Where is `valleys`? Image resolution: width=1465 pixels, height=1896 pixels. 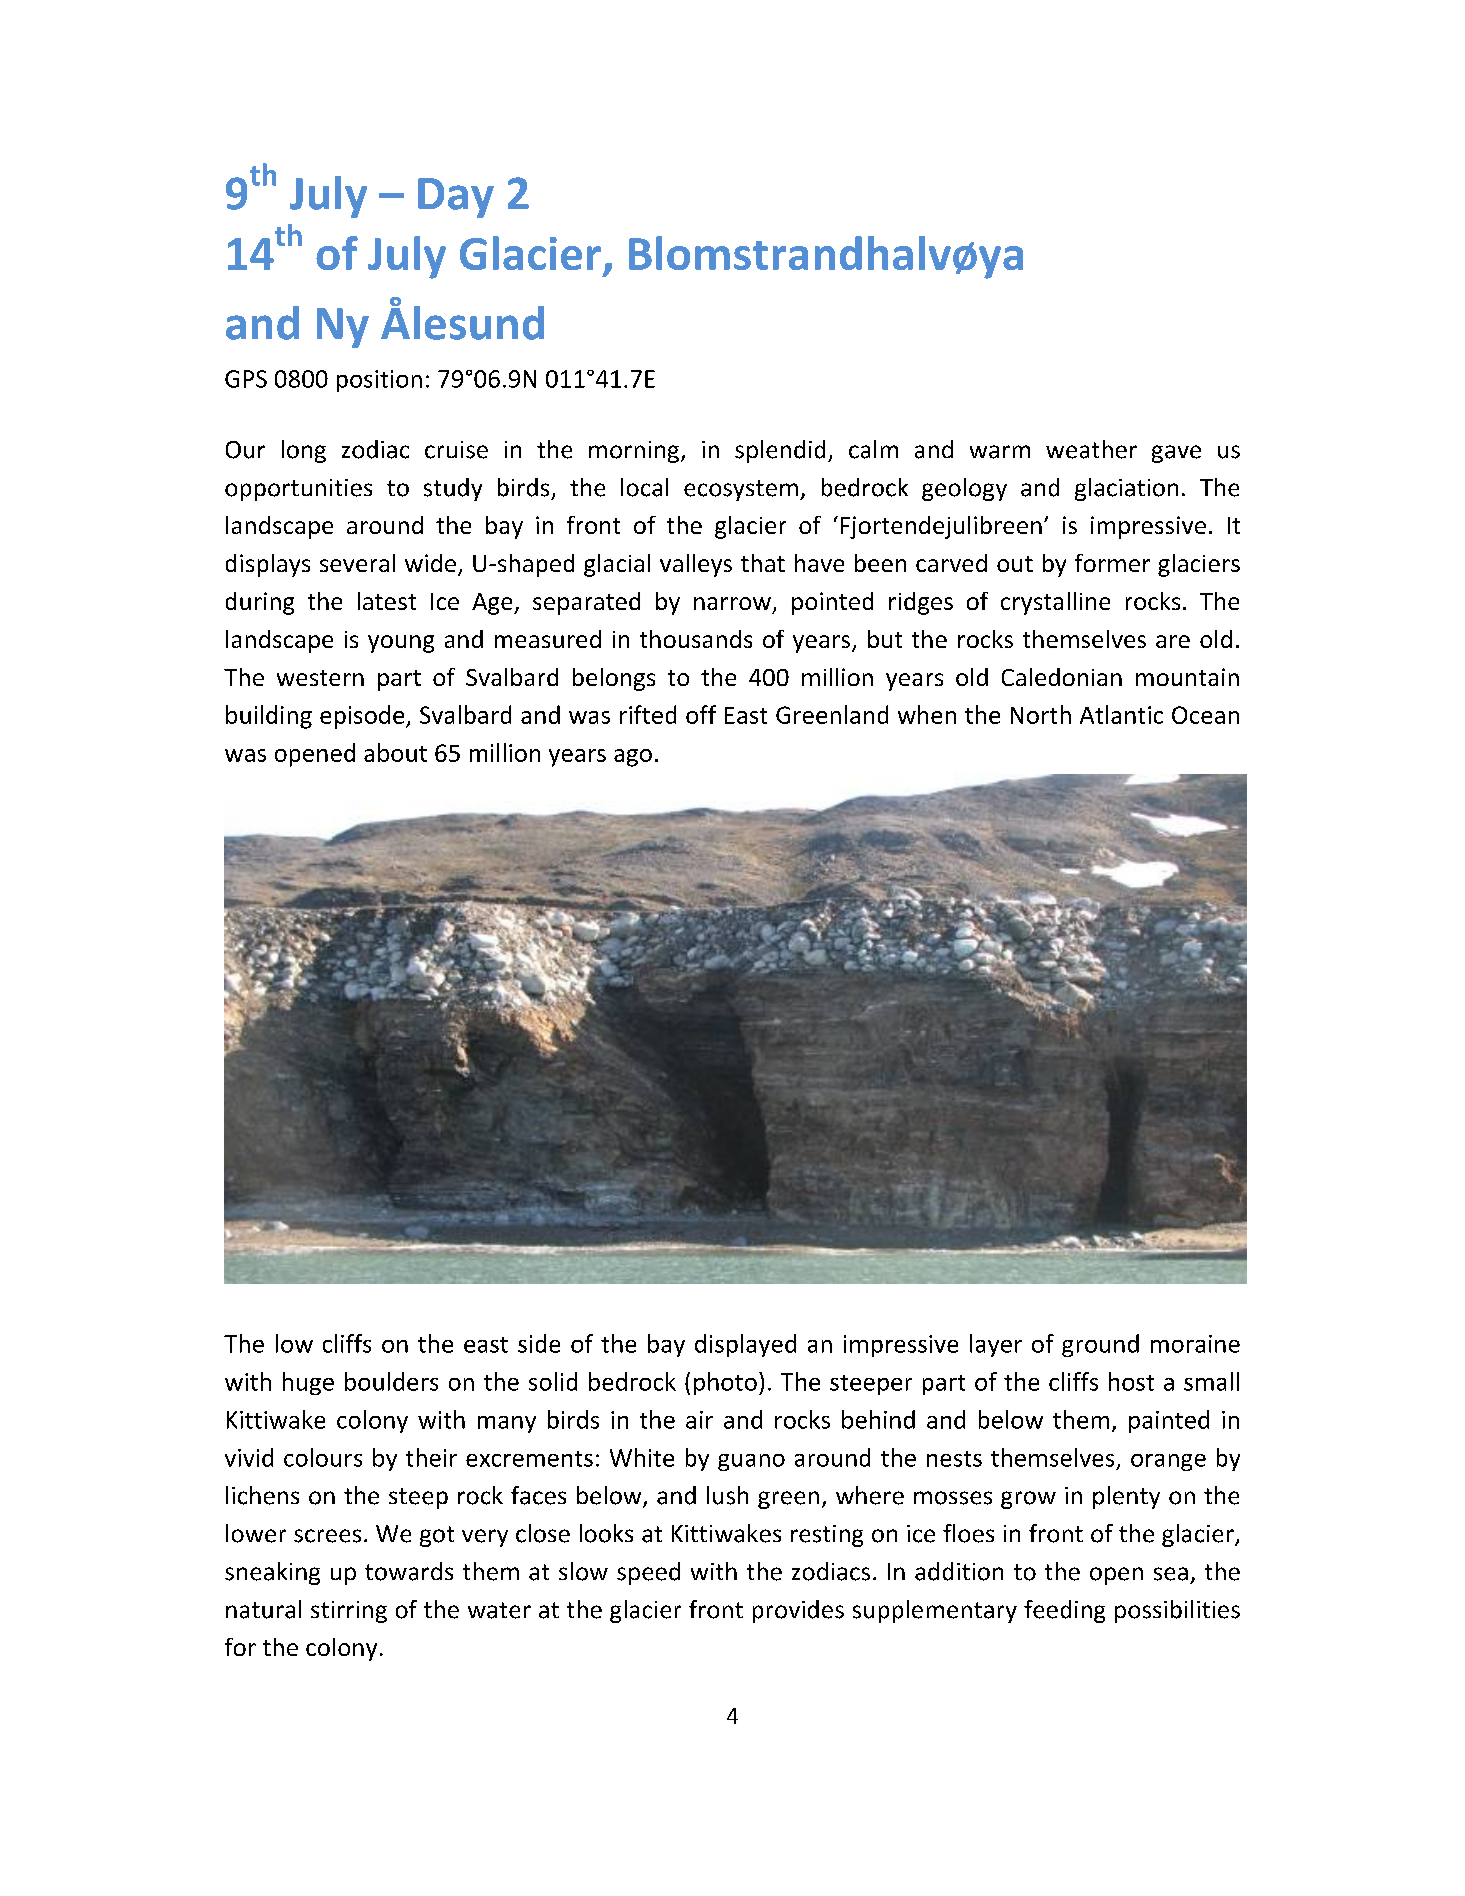
valleys is located at coordinates (696, 565).
